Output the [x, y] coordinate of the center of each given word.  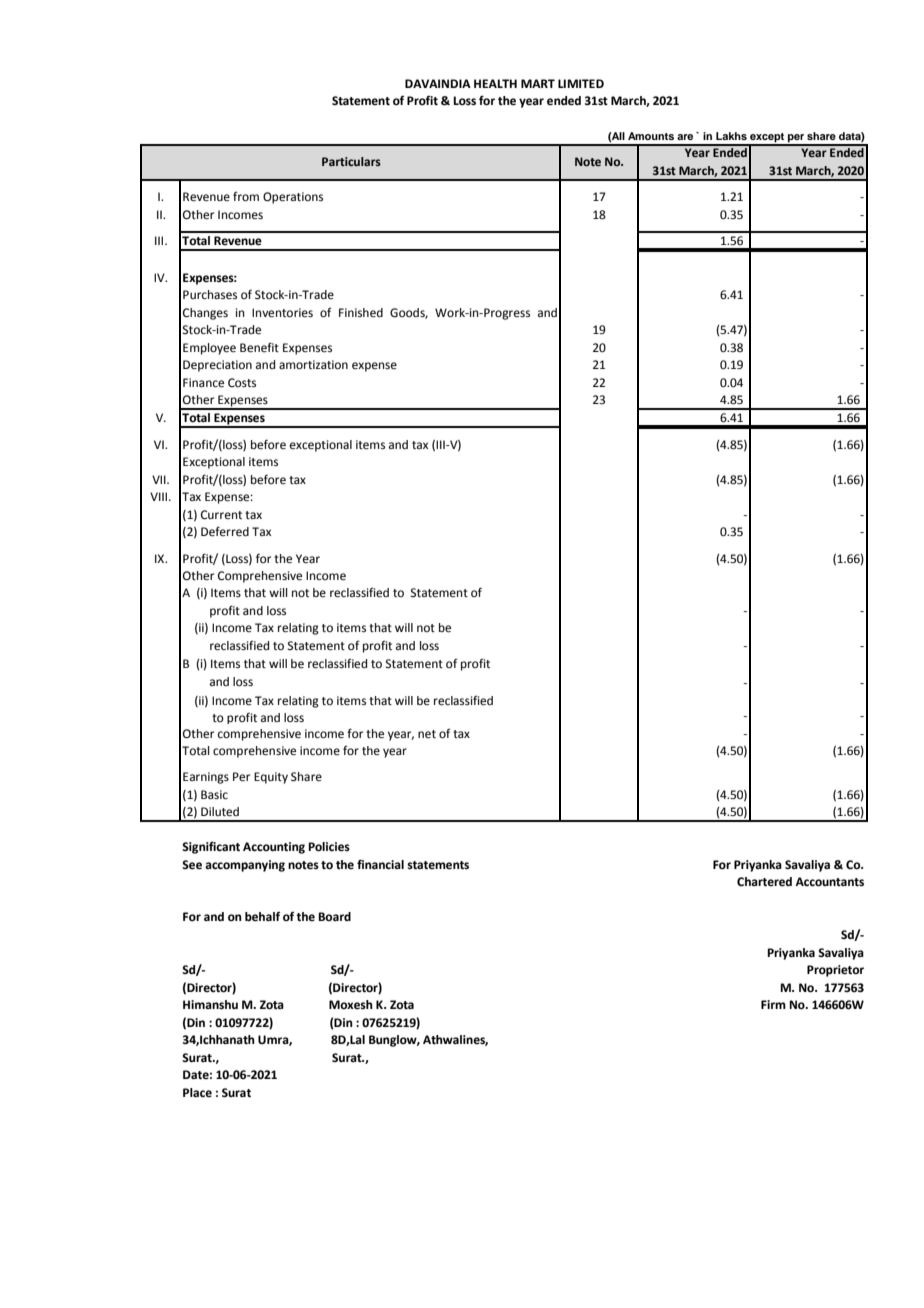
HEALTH [495, 83]
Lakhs [731, 136]
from [246, 196]
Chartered [764, 882]
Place [197, 1092]
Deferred [225, 531]
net [427, 734]
